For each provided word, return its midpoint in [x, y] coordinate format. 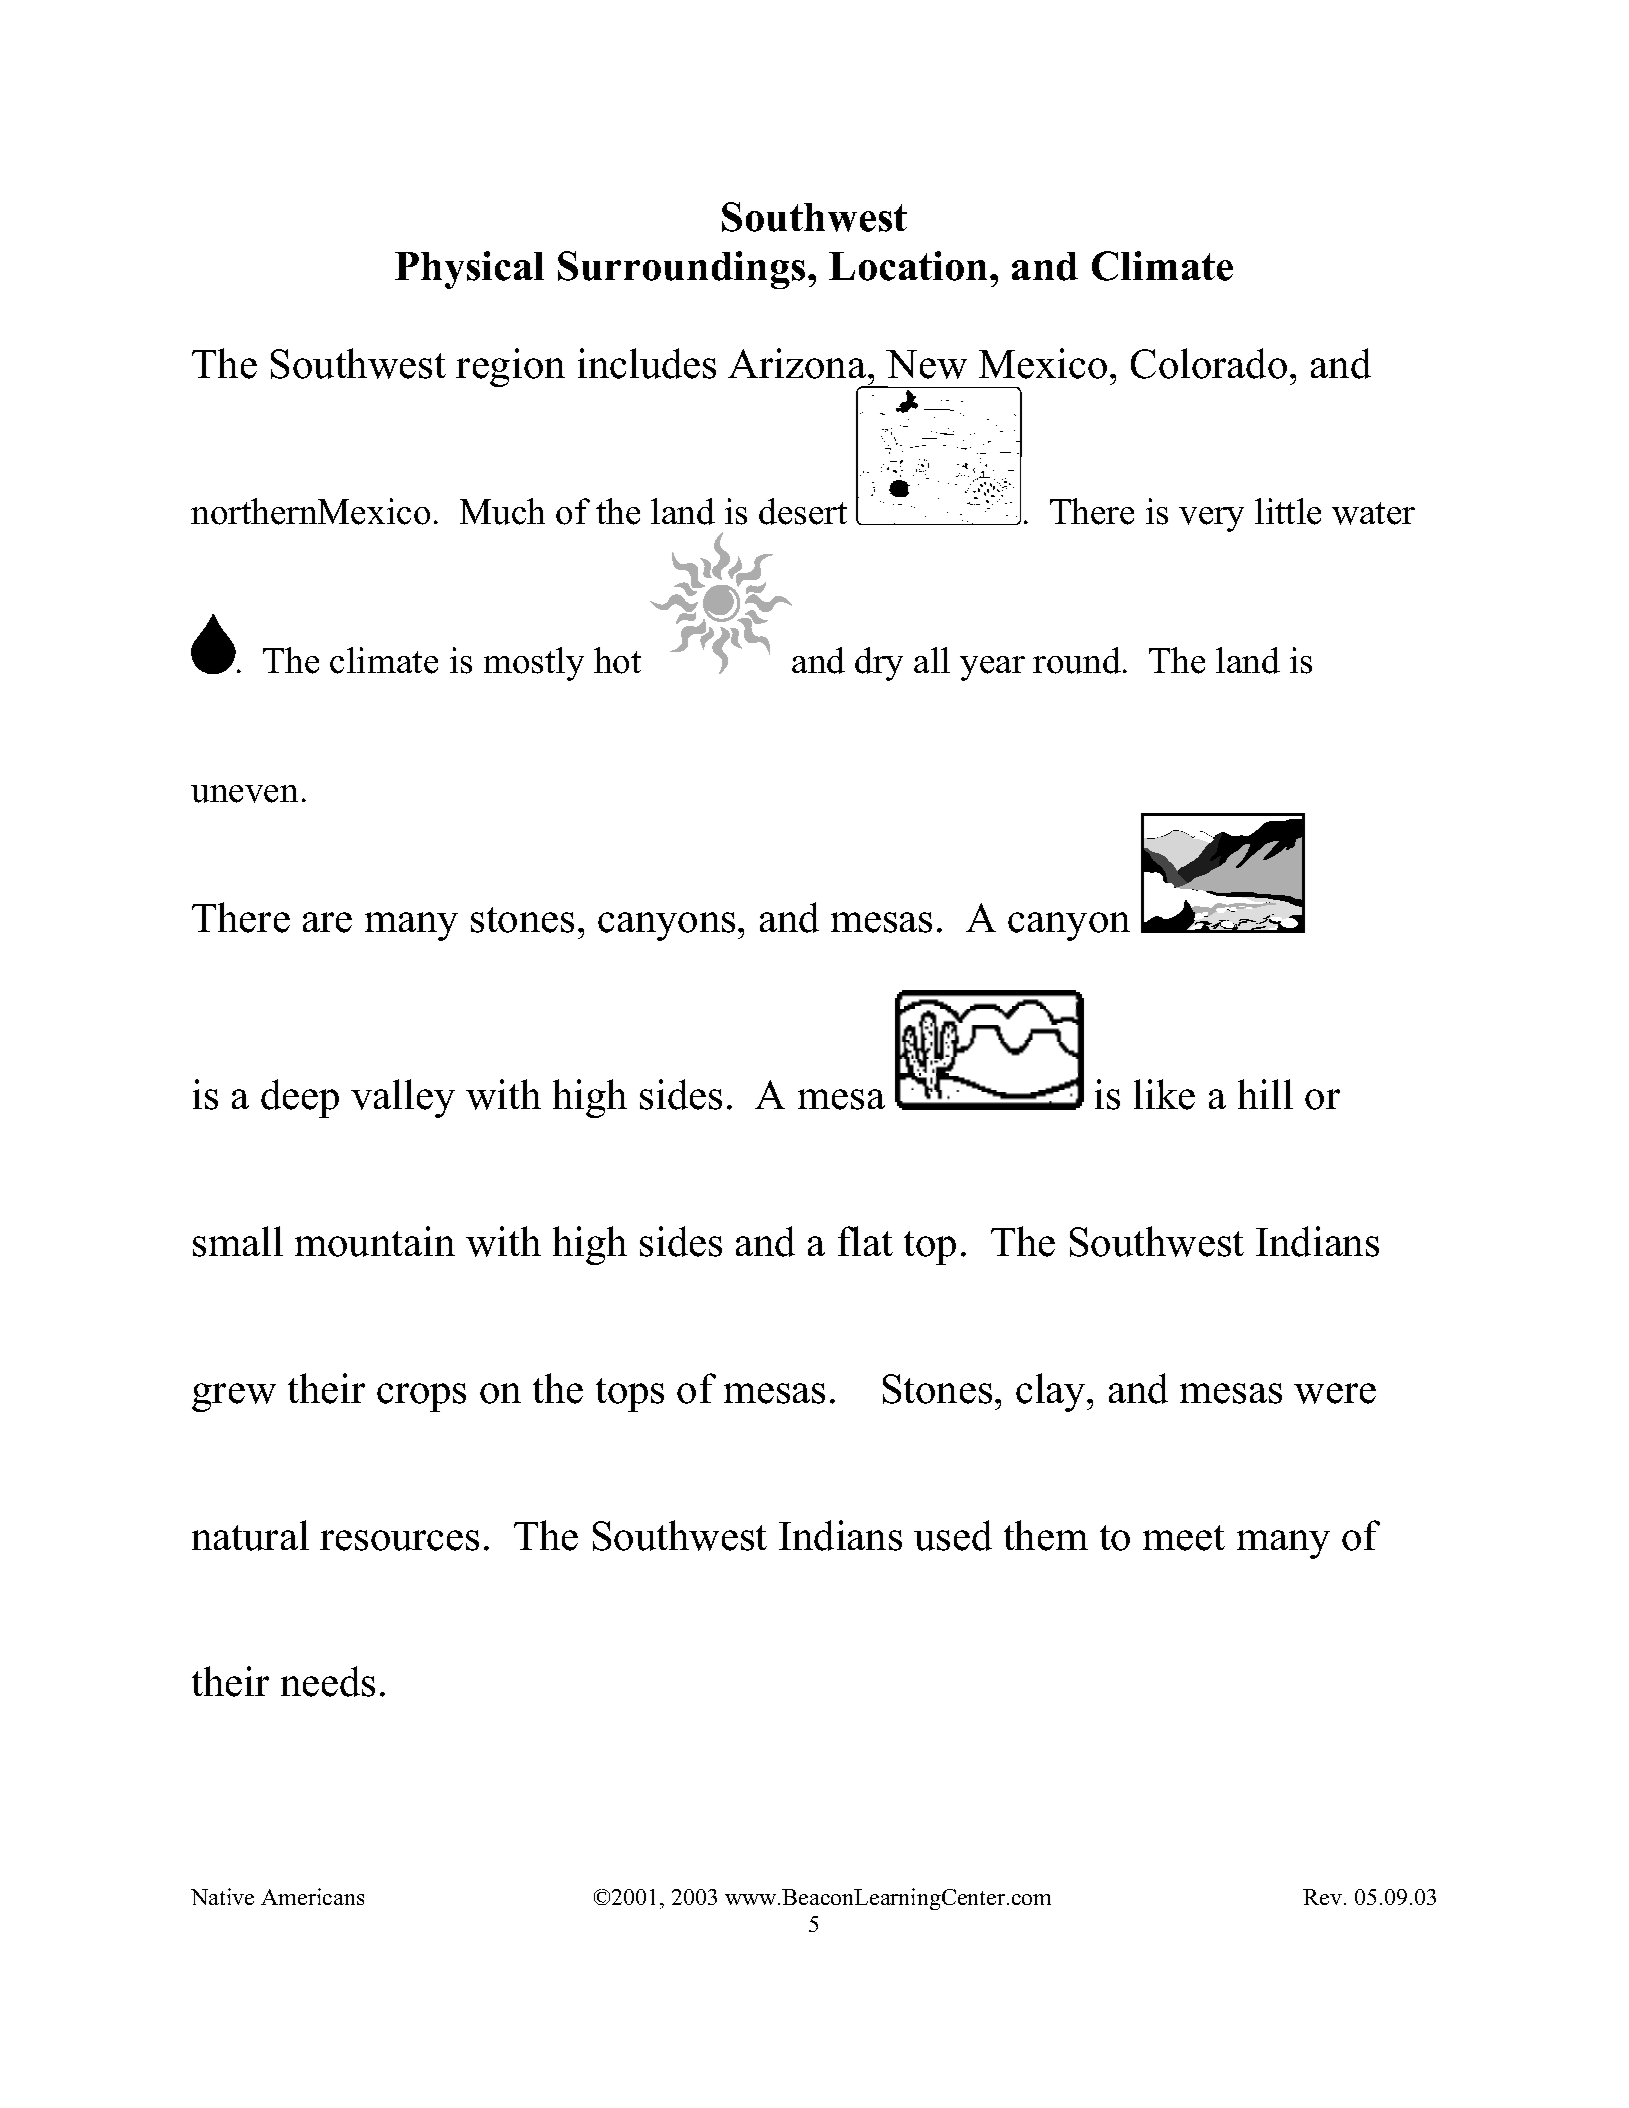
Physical [469, 270]
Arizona [797, 363]
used [953, 1535]
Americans [312, 1896]
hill [1265, 1094]
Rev [1324, 1897]
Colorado [1209, 363]
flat [865, 1241]
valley [403, 1098]
